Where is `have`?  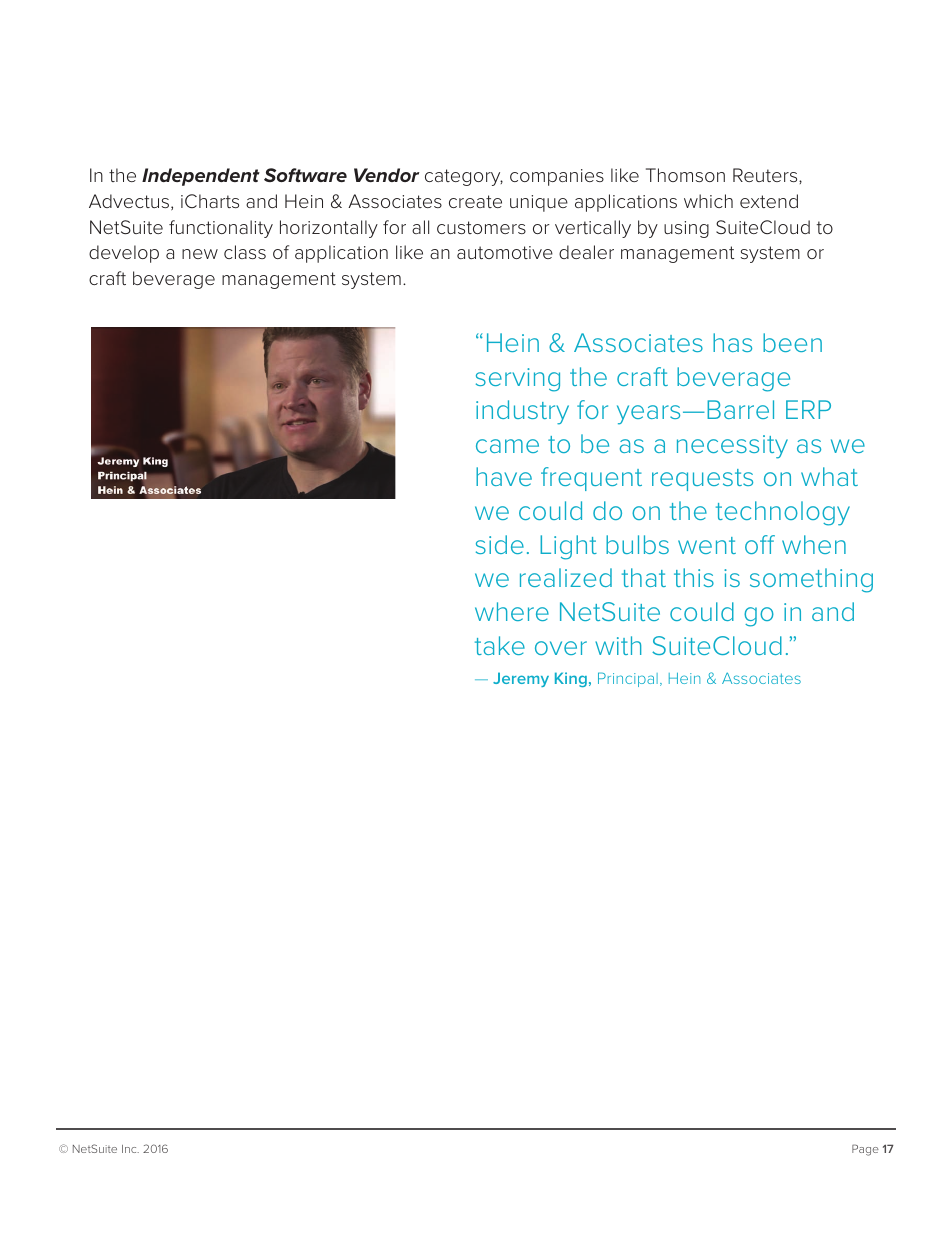
have is located at coordinates (504, 476).
